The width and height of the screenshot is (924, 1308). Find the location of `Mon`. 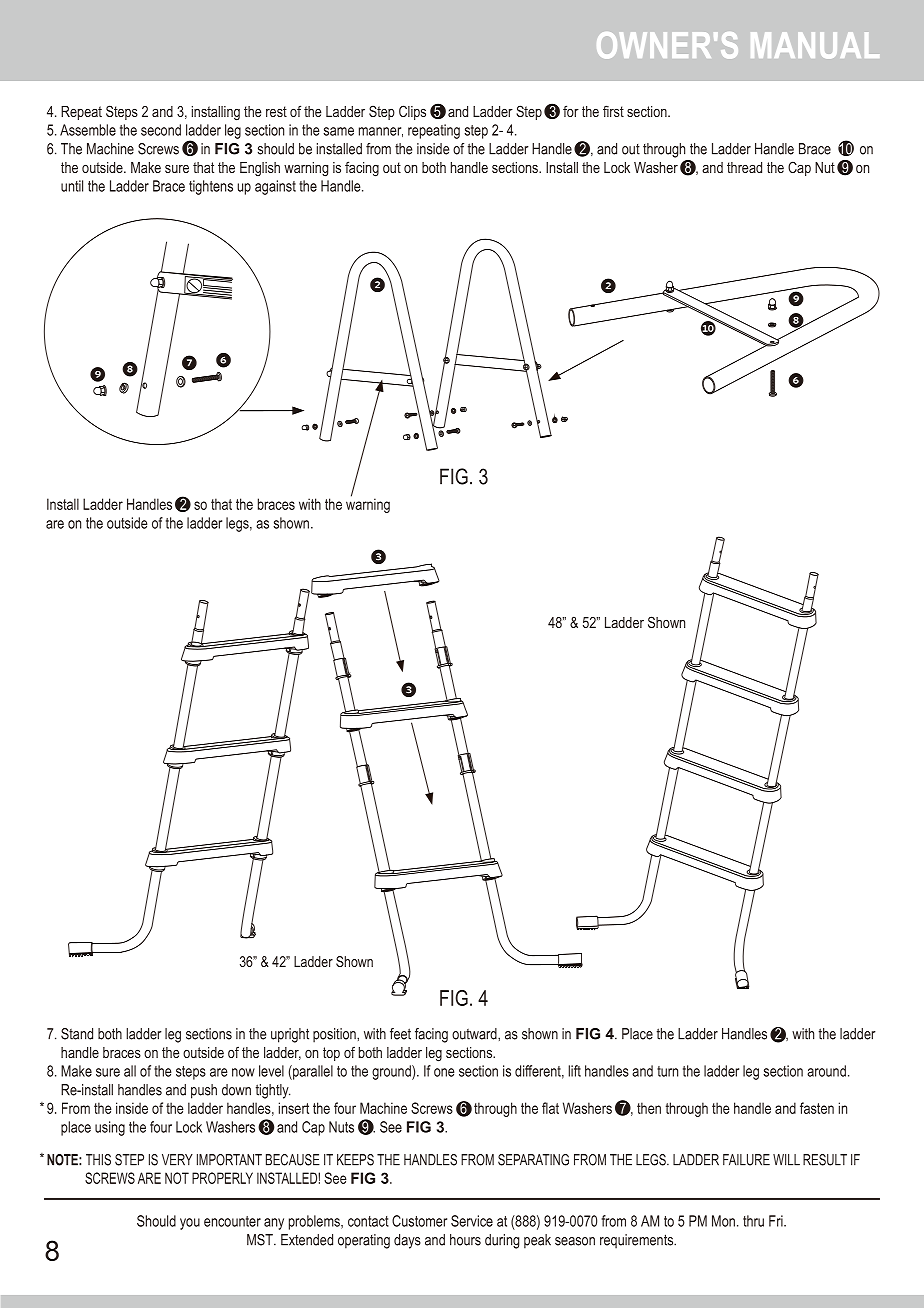

Mon is located at coordinates (723, 1221).
